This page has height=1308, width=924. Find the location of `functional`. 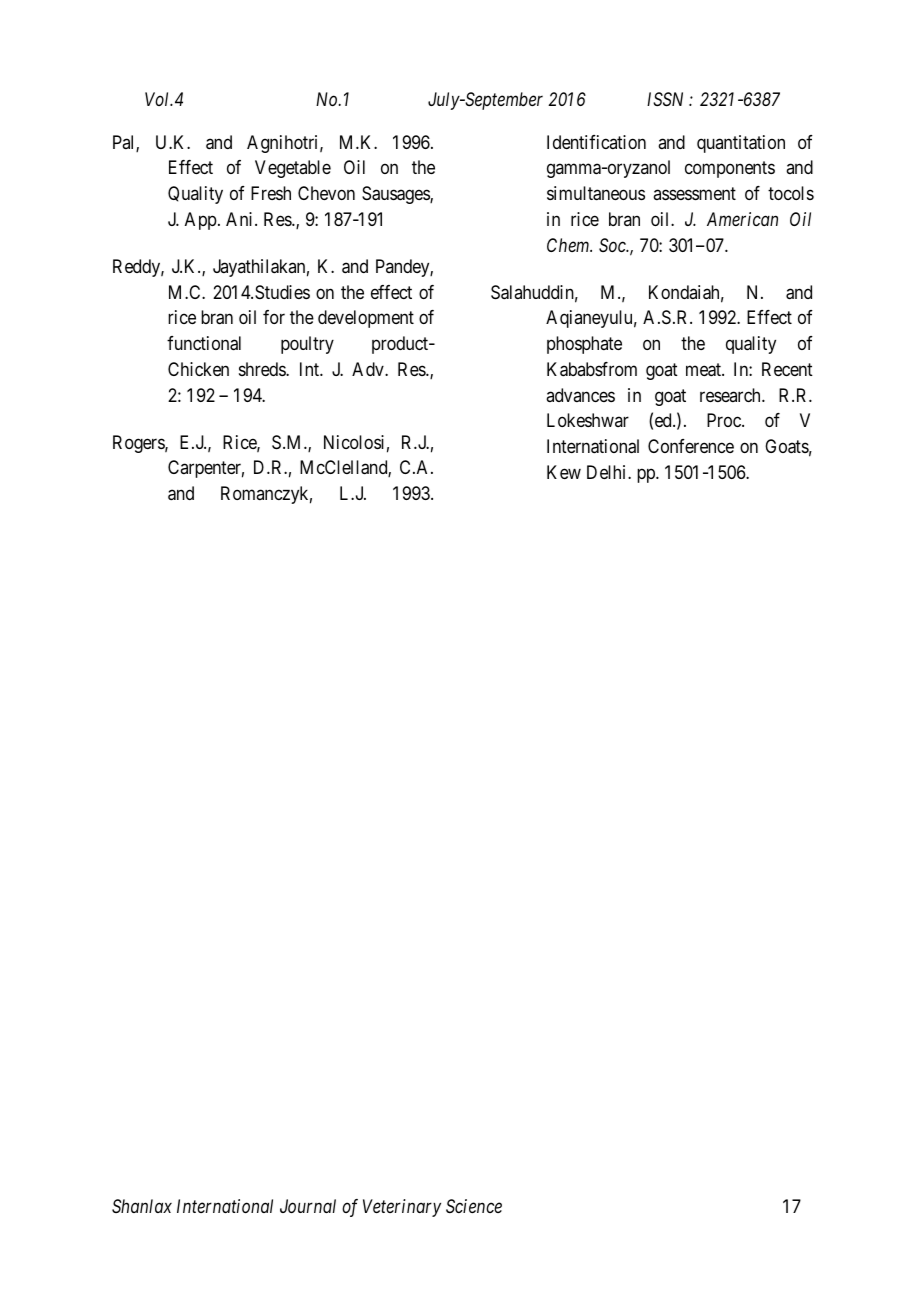

functional is located at coordinates (204, 343).
